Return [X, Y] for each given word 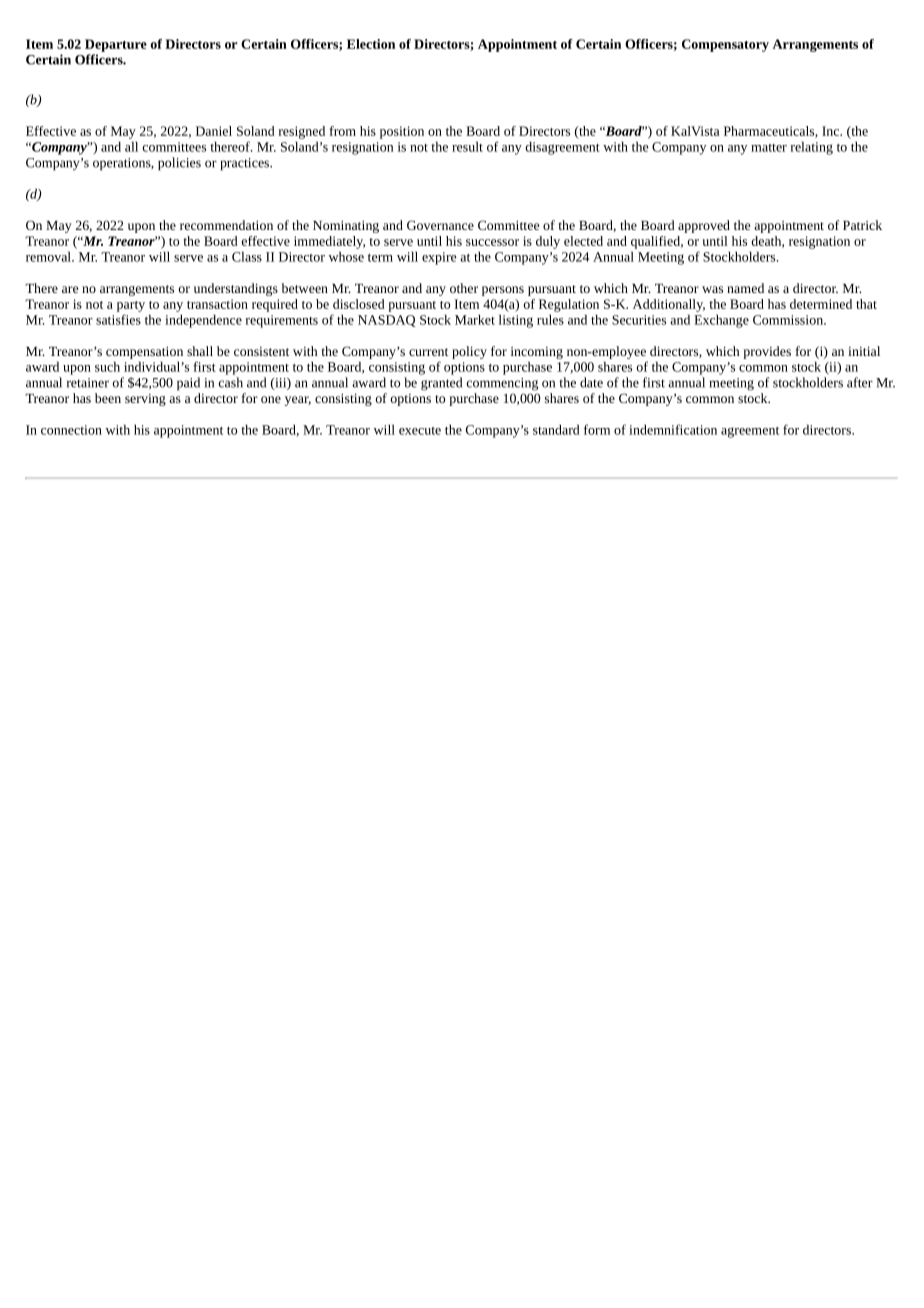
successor [492, 242]
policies [179, 164]
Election [371, 44]
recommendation [226, 225]
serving [145, 400]
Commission [789, 320]
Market [475, 319]
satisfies [118, 319]
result [467, 146]
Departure [116, 45]
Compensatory [725, 45]
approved [704, 226]
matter [769, 148]
